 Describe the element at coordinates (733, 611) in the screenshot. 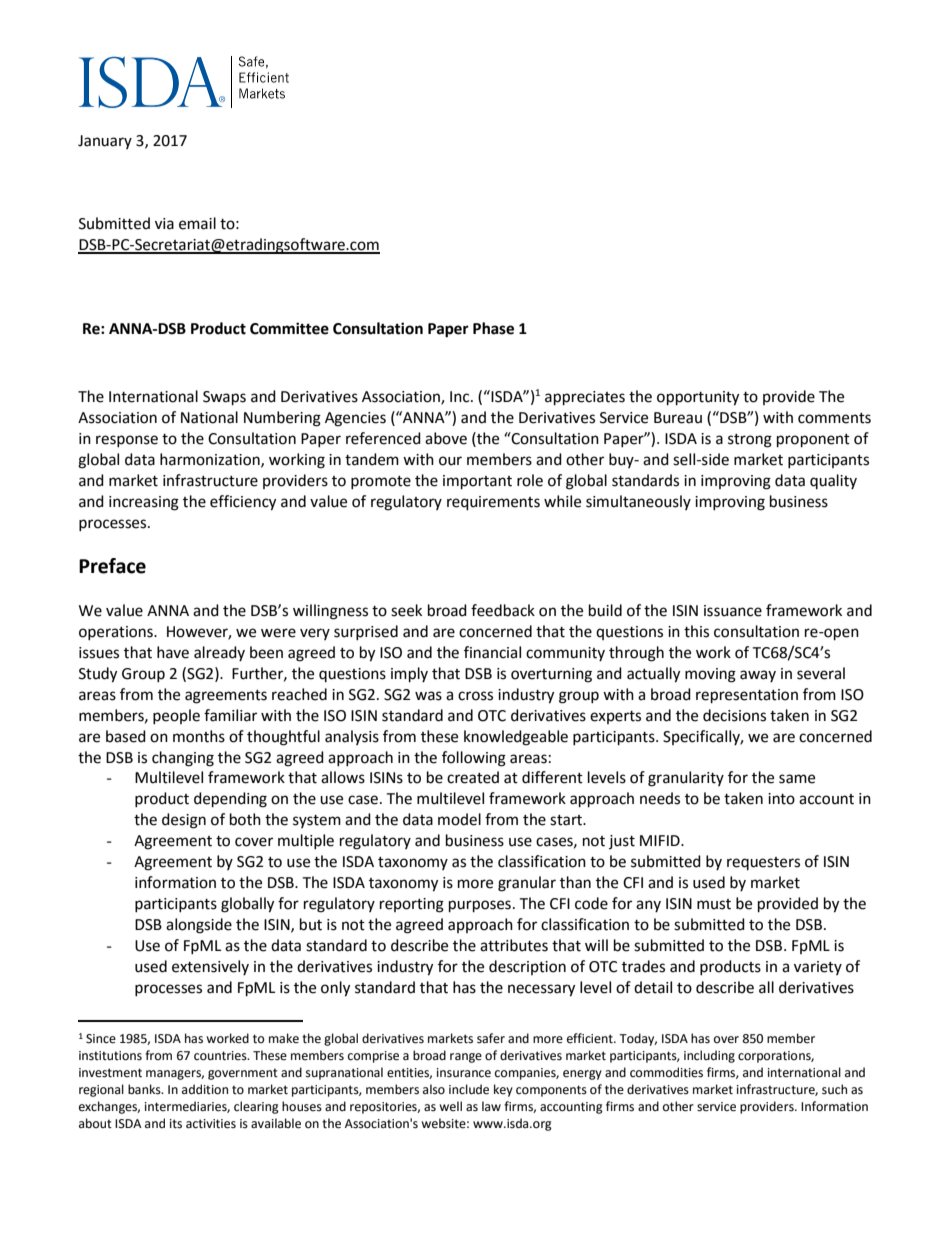

I see `issuance` at that location.
